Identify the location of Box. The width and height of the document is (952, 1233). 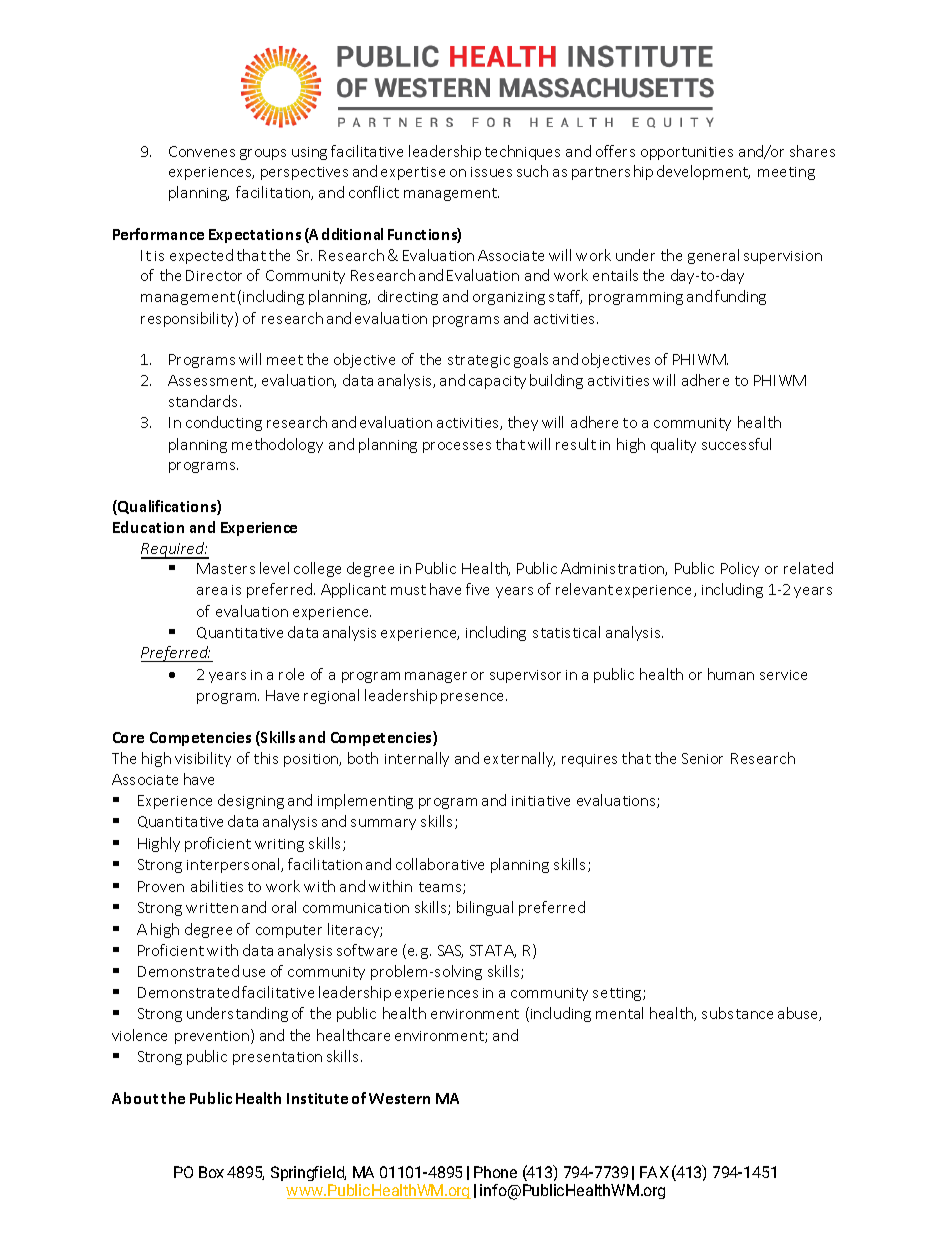
(211, 1172).
